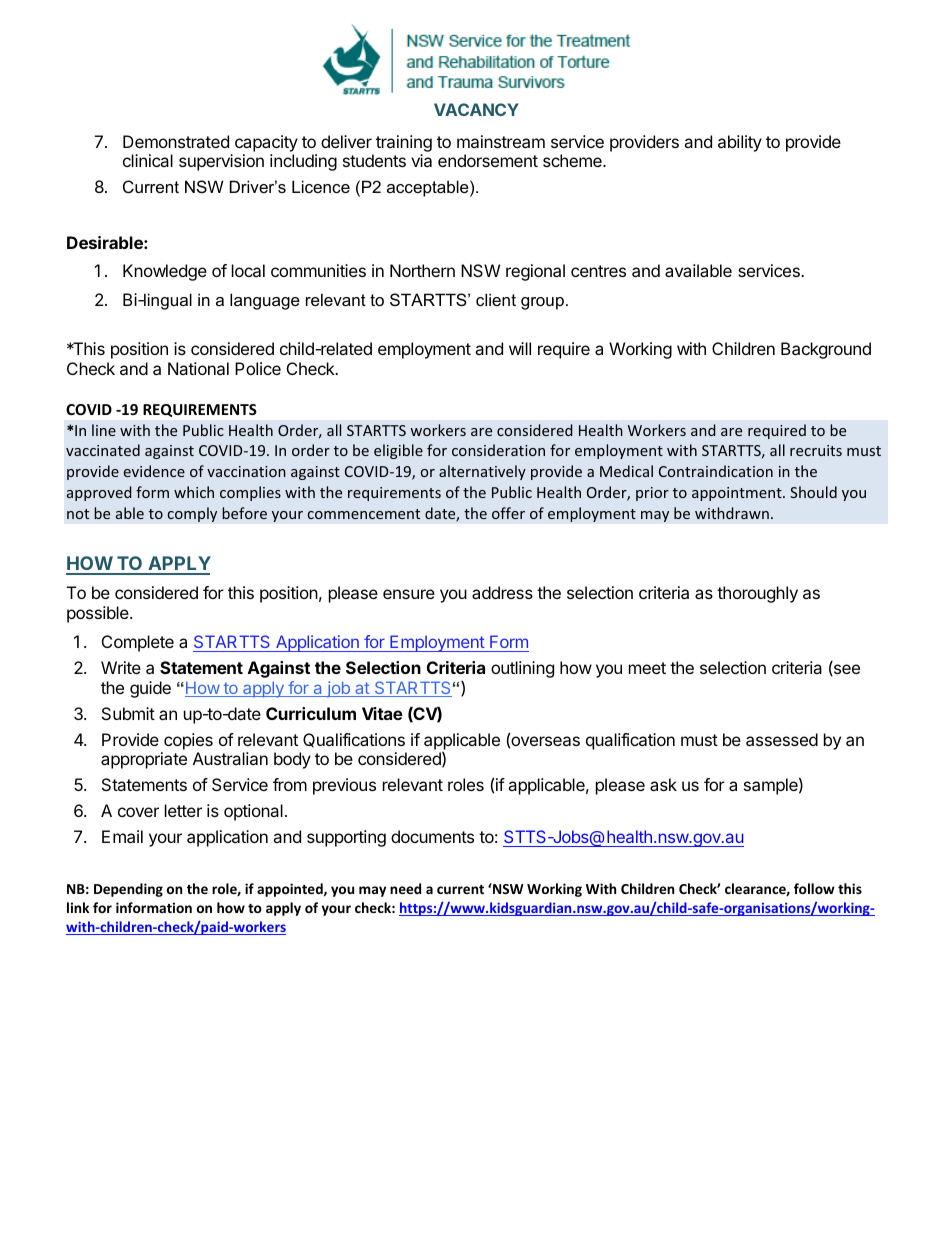  Describe the element at coordinates (176, 141) in the screenshot. I see `Demonstrated` at that location.
